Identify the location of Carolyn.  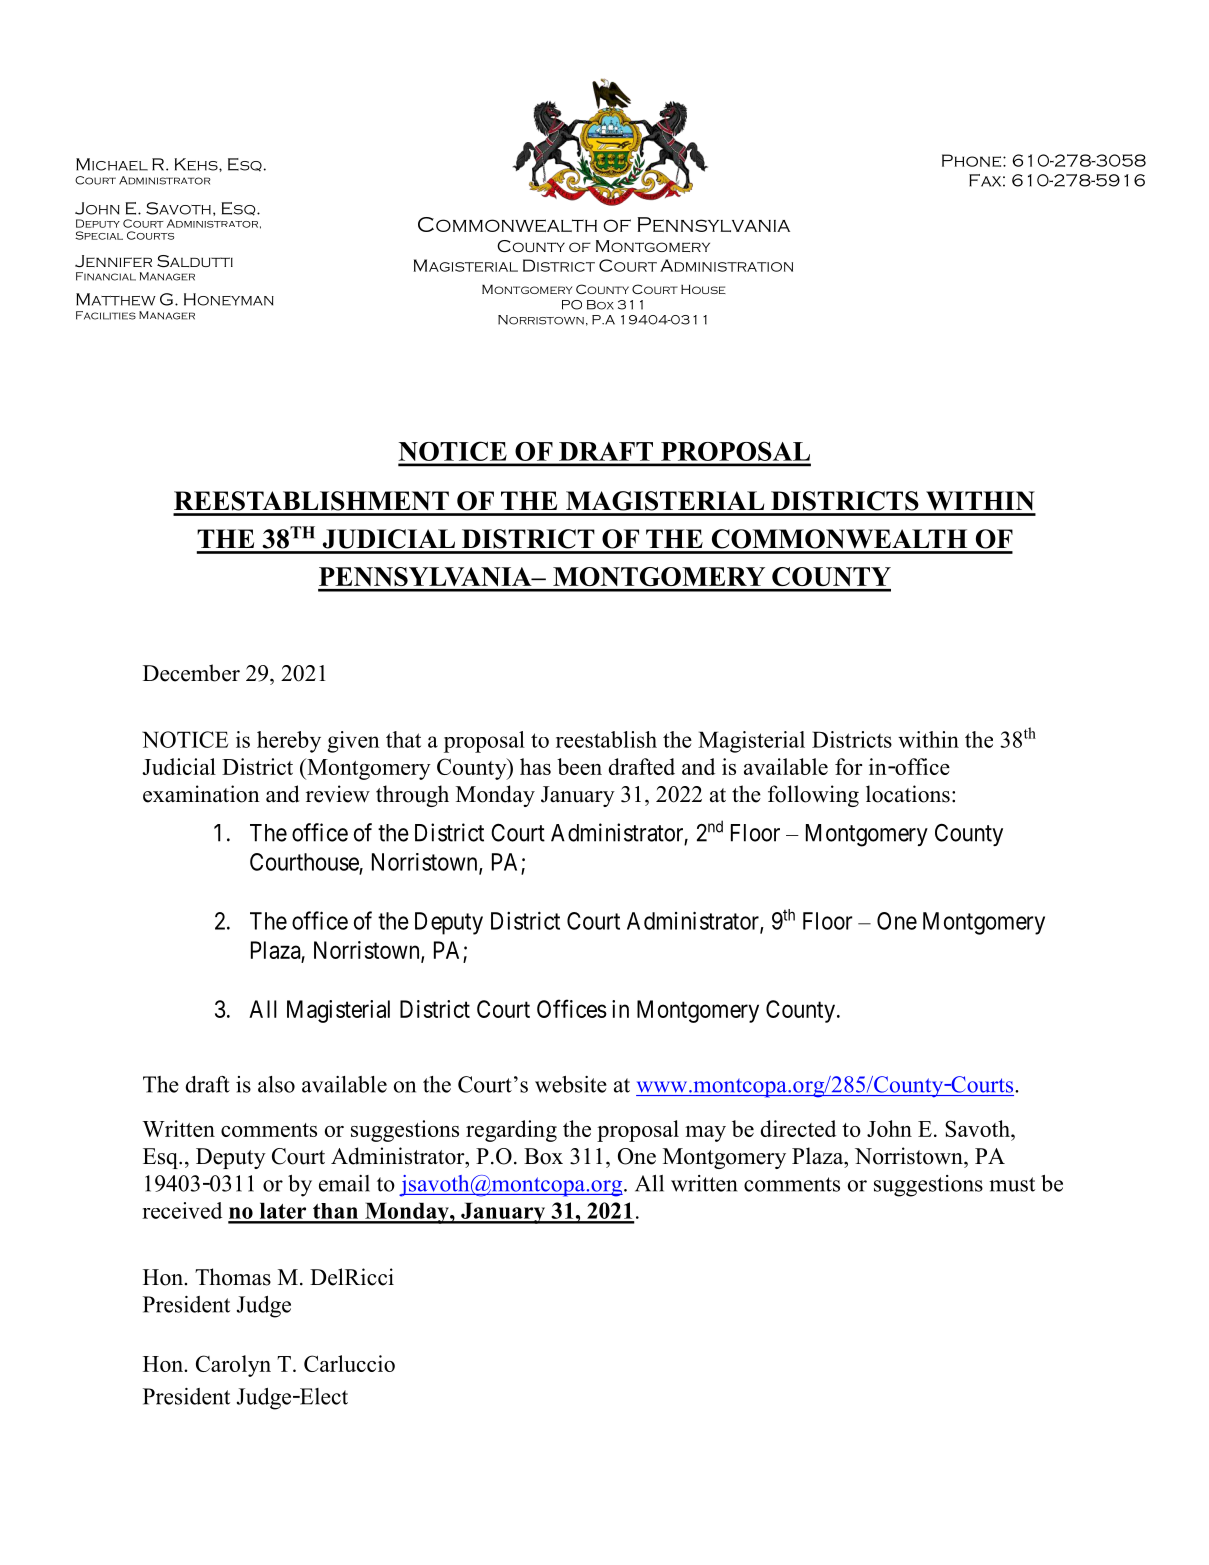
(233, 1366).
